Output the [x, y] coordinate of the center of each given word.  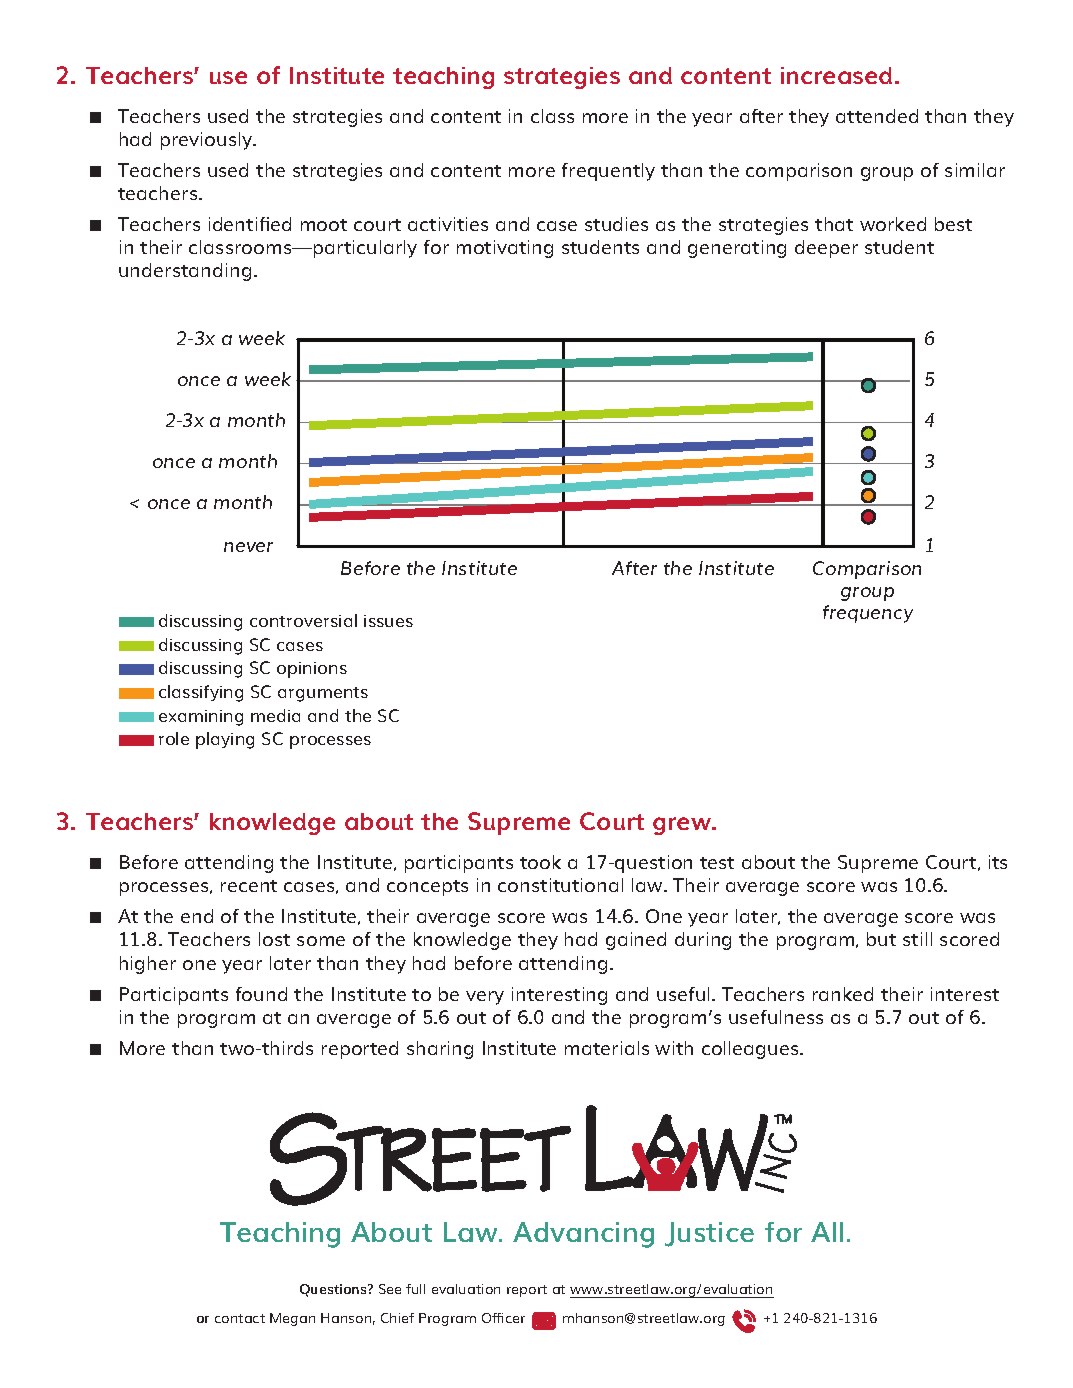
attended [877, 116]
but [881, 939]
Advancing [583, 1235]
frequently [608, 172]
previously [208, 141]
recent [249, 886]
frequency [868, 614]
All [827, 1232]
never [248, 547]
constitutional [560, 885]
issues [388, 621]
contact [240, 1318]
